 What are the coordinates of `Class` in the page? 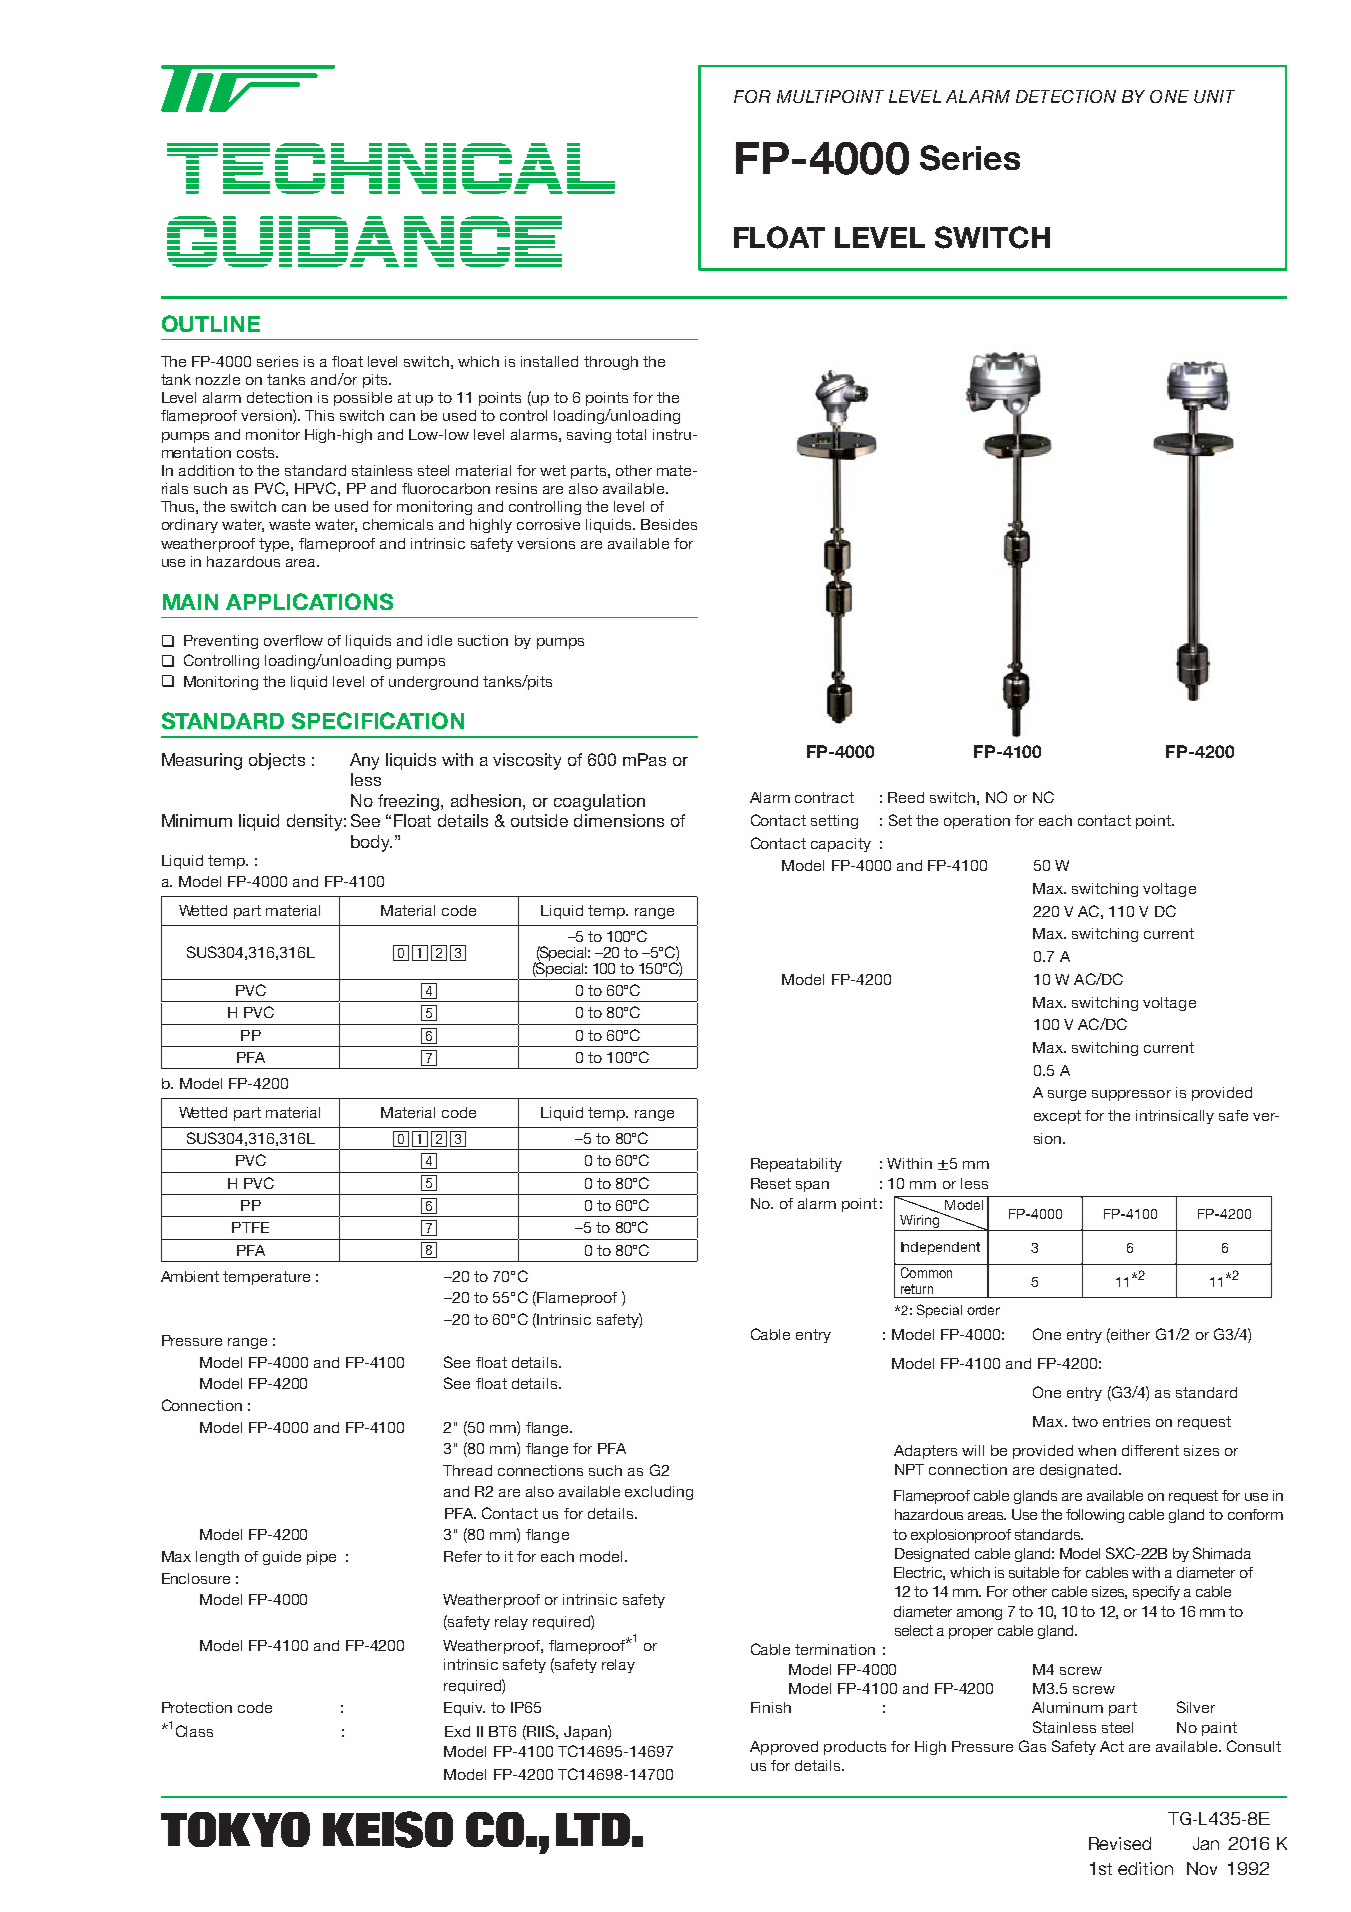 It's located at (194, 1731).
